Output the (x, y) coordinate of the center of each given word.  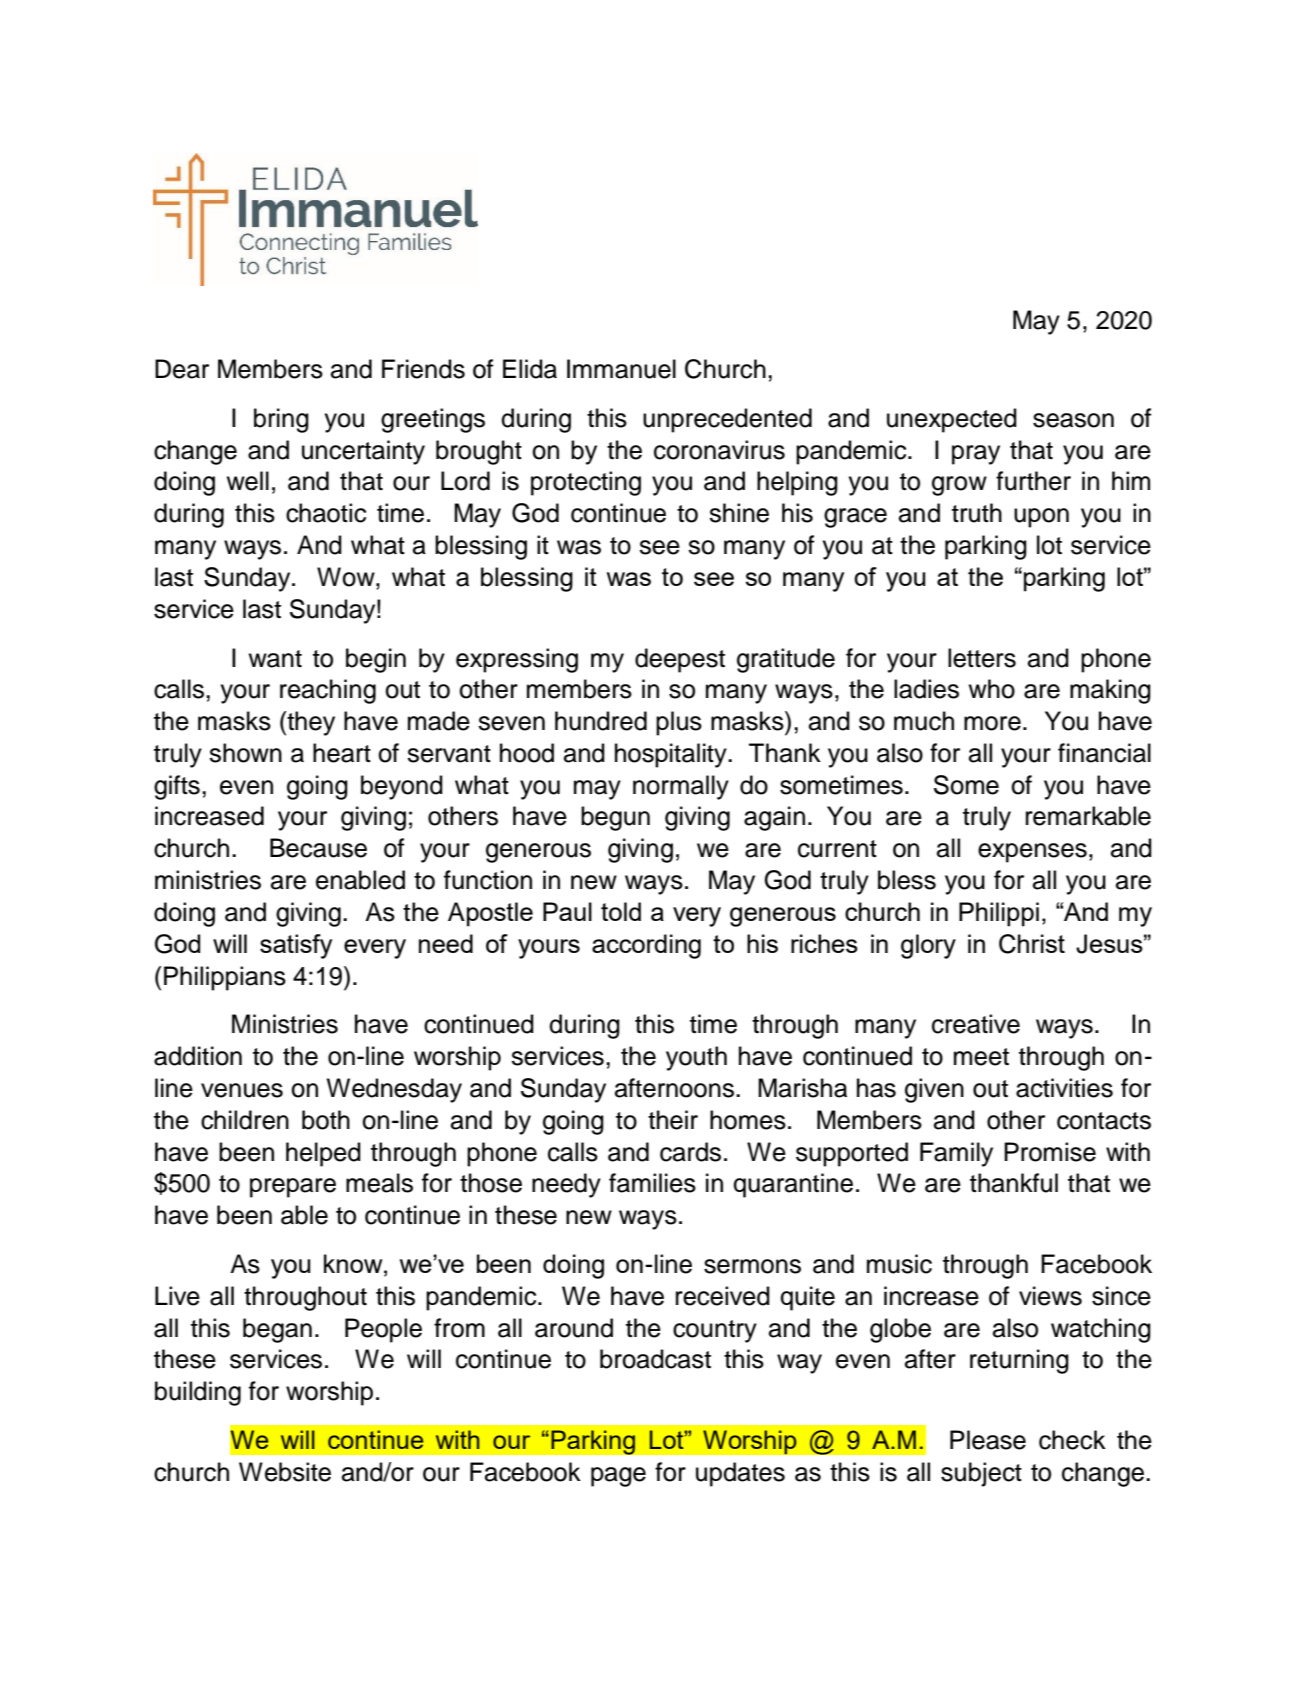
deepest (680, 660)
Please (988, 1440)
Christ (1032, 944)
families (652, 1183)
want (275, 659)
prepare (293, 1188)
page (618, 1477)
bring (281, 420)
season (1073, 420)
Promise (1050, 1152)
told (621, 911)
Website (285, 1472)
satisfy (296, 946)
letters (982, 658)
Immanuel (621, 369)
